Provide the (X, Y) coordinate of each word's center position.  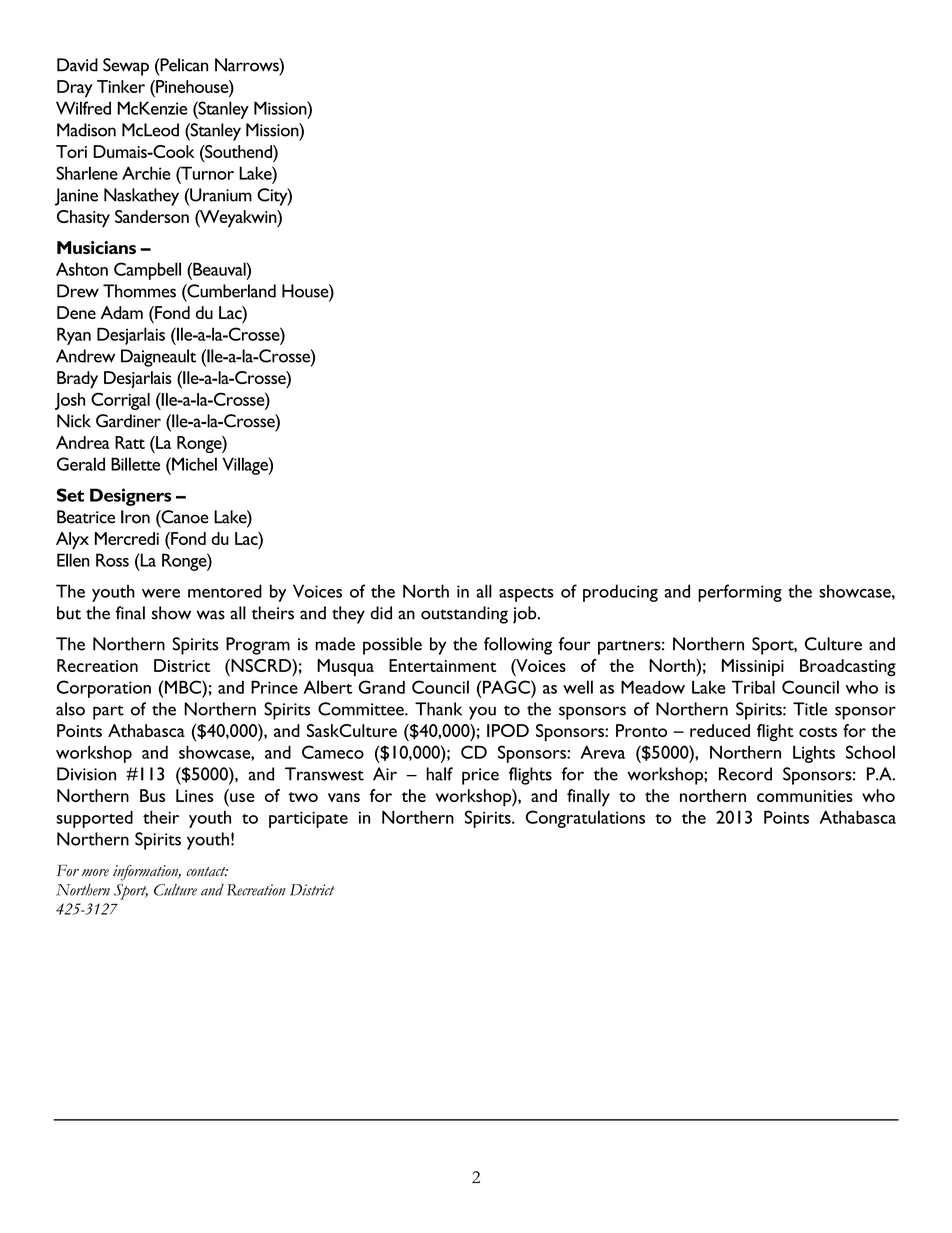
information (147, 873)
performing (740, 593)
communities (805, 796)
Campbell (147, 271)
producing (620, 593)
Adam (122, 312)
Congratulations (585, 819)
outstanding (464, 615)
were (161, 593)
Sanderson (152, 216)
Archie (146, 173)
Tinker (121, 86)
